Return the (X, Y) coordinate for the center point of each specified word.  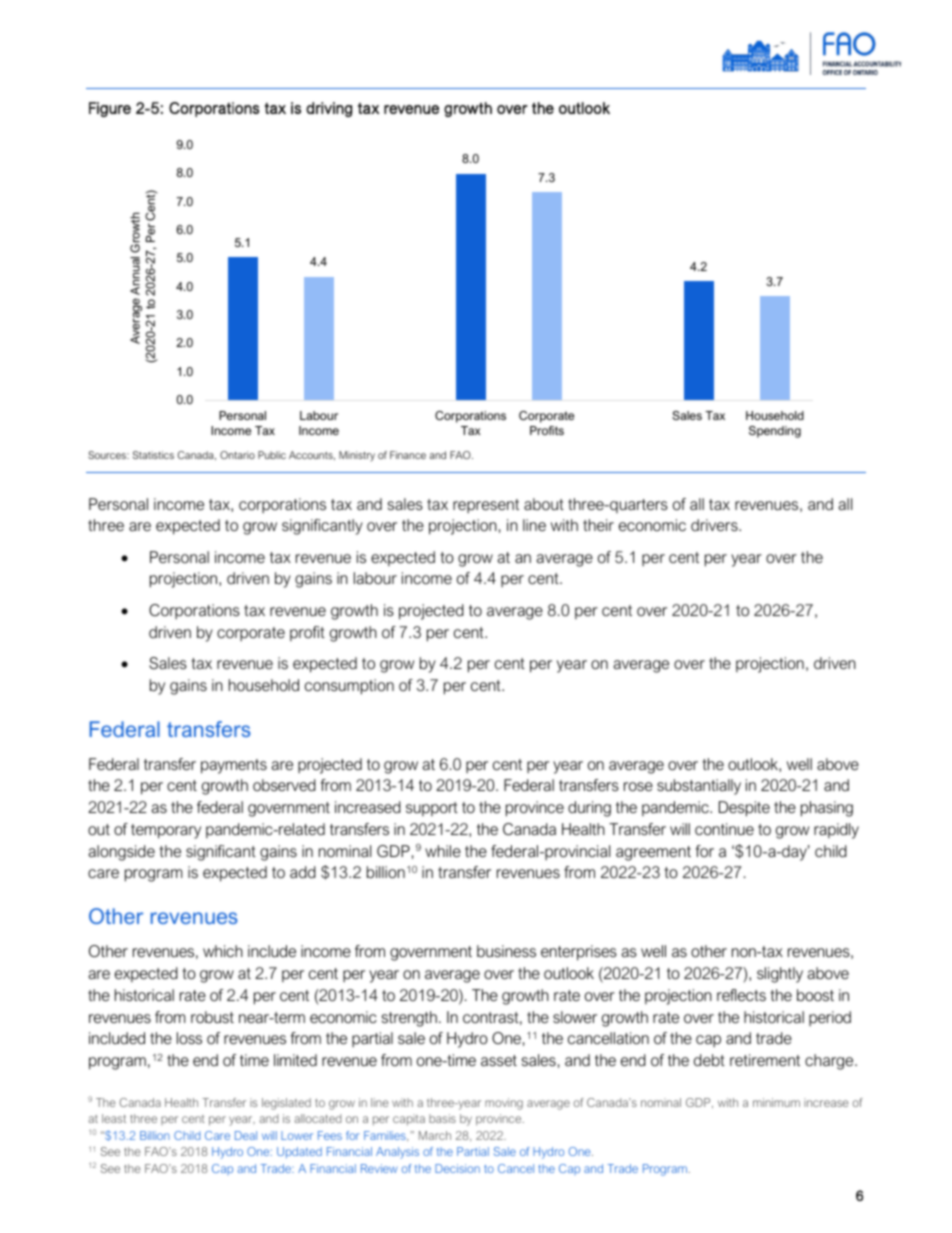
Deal (246, 1135)
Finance (408, 455)
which (223, 951)
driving (329, 109)
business (506, 951)
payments (234, 766)
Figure (110, 109)
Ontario (237, 455)
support (432, 809)
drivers (715, 525)
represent (486, 506)
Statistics (153, 455)
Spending (775, 432)
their (598, 525)
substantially (699, 787)
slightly (780, 975)
